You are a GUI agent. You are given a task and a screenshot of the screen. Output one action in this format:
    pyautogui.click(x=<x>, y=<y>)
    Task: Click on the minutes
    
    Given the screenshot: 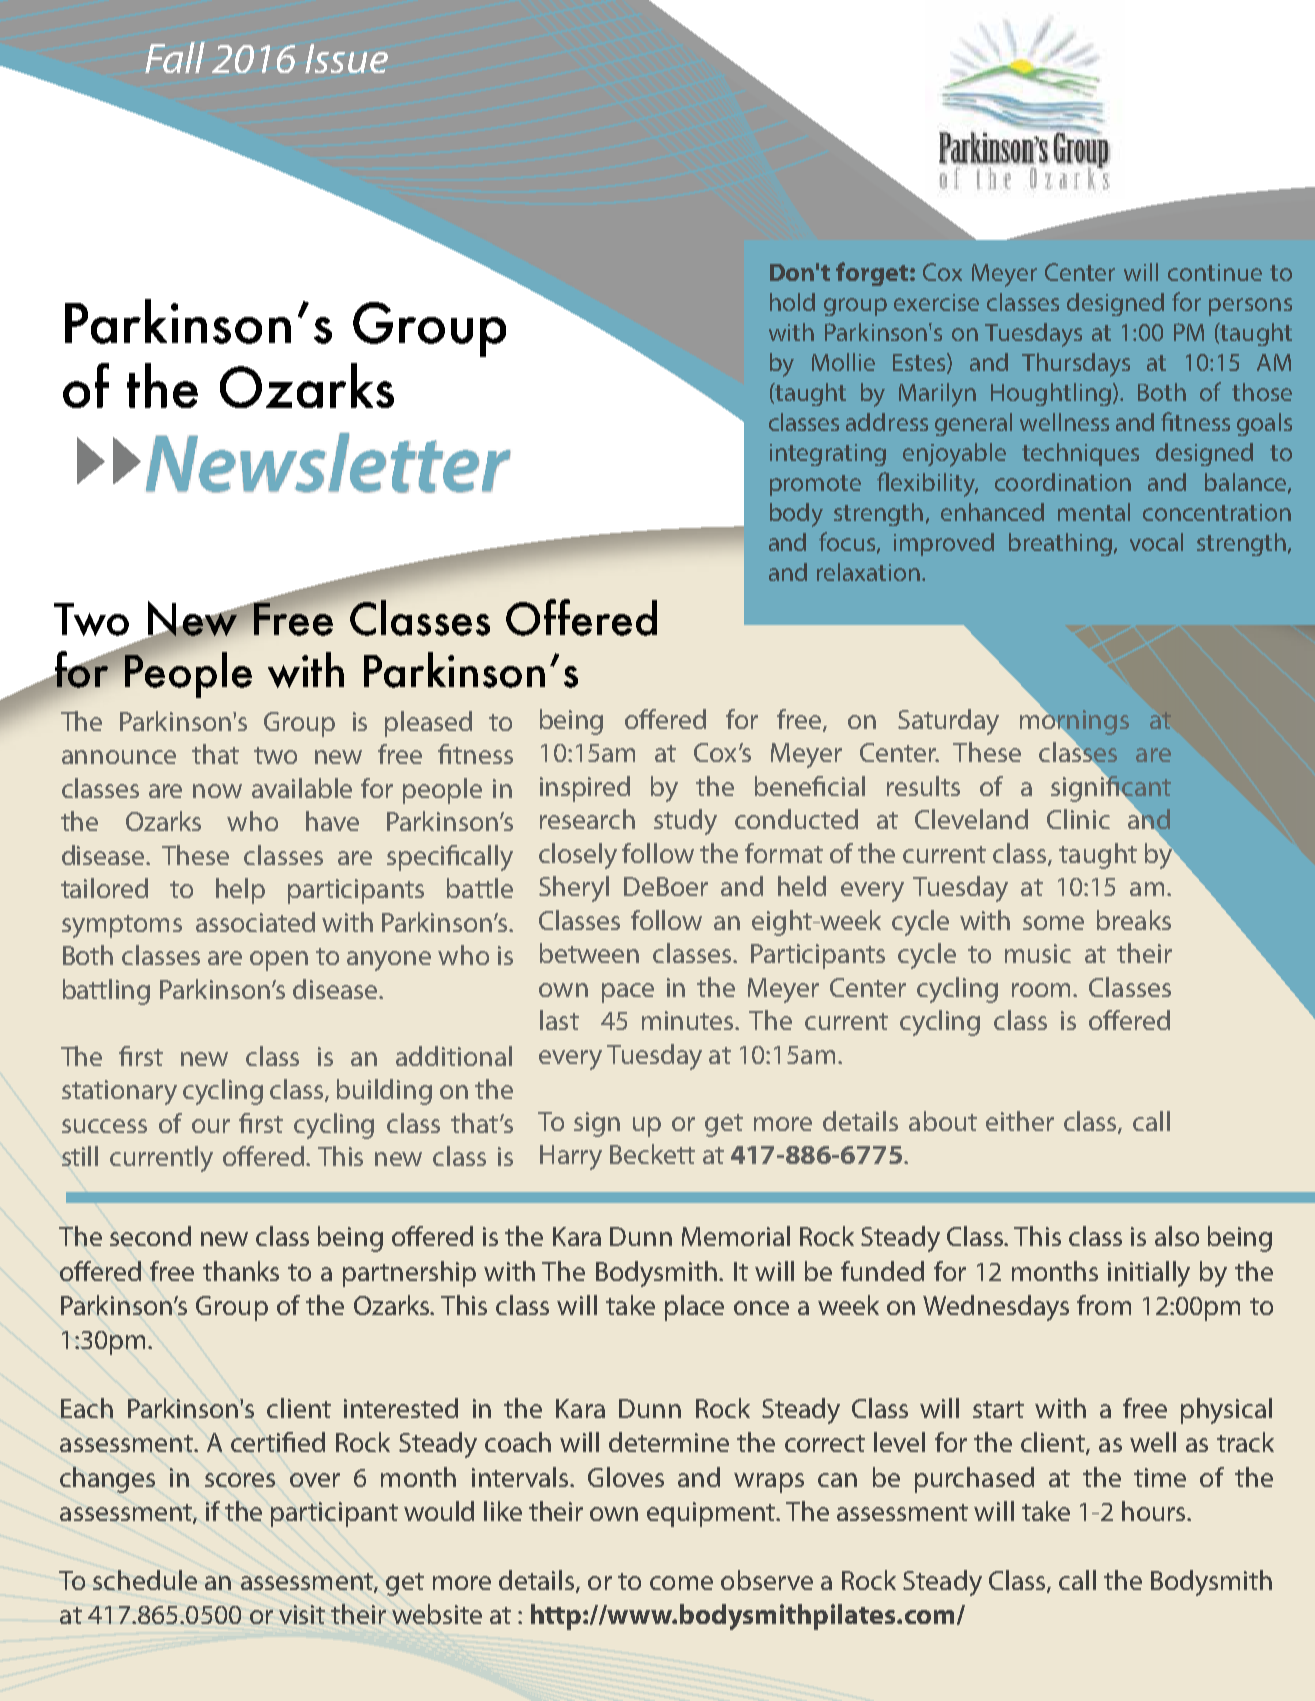 What is the action you would take?
    pyautogui.click(x=689, y=1020)
